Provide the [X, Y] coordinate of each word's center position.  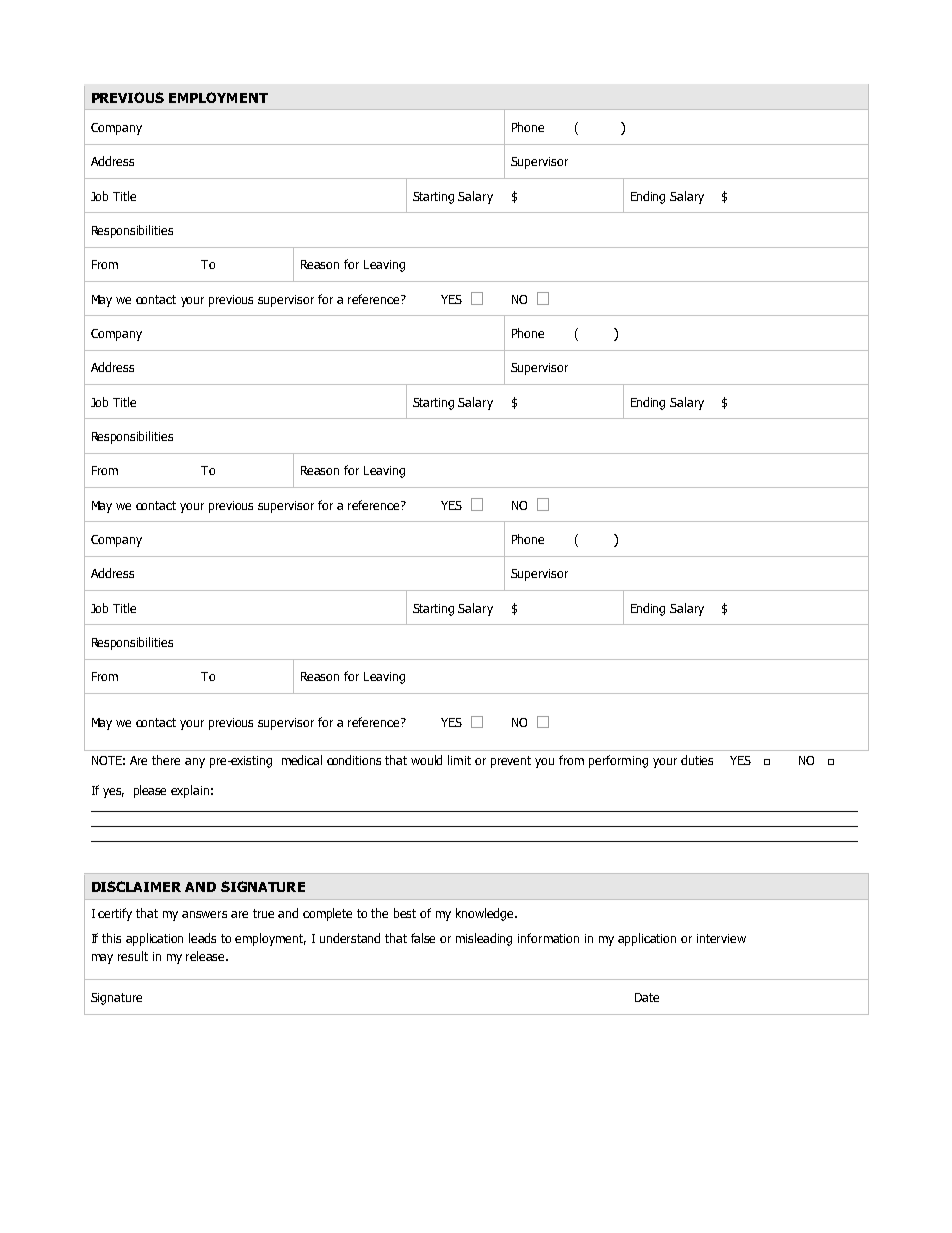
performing [618, 761]
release [206, 956]
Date [647, 997]
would [426, 760]
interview [721, 938]
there [166, 760]
